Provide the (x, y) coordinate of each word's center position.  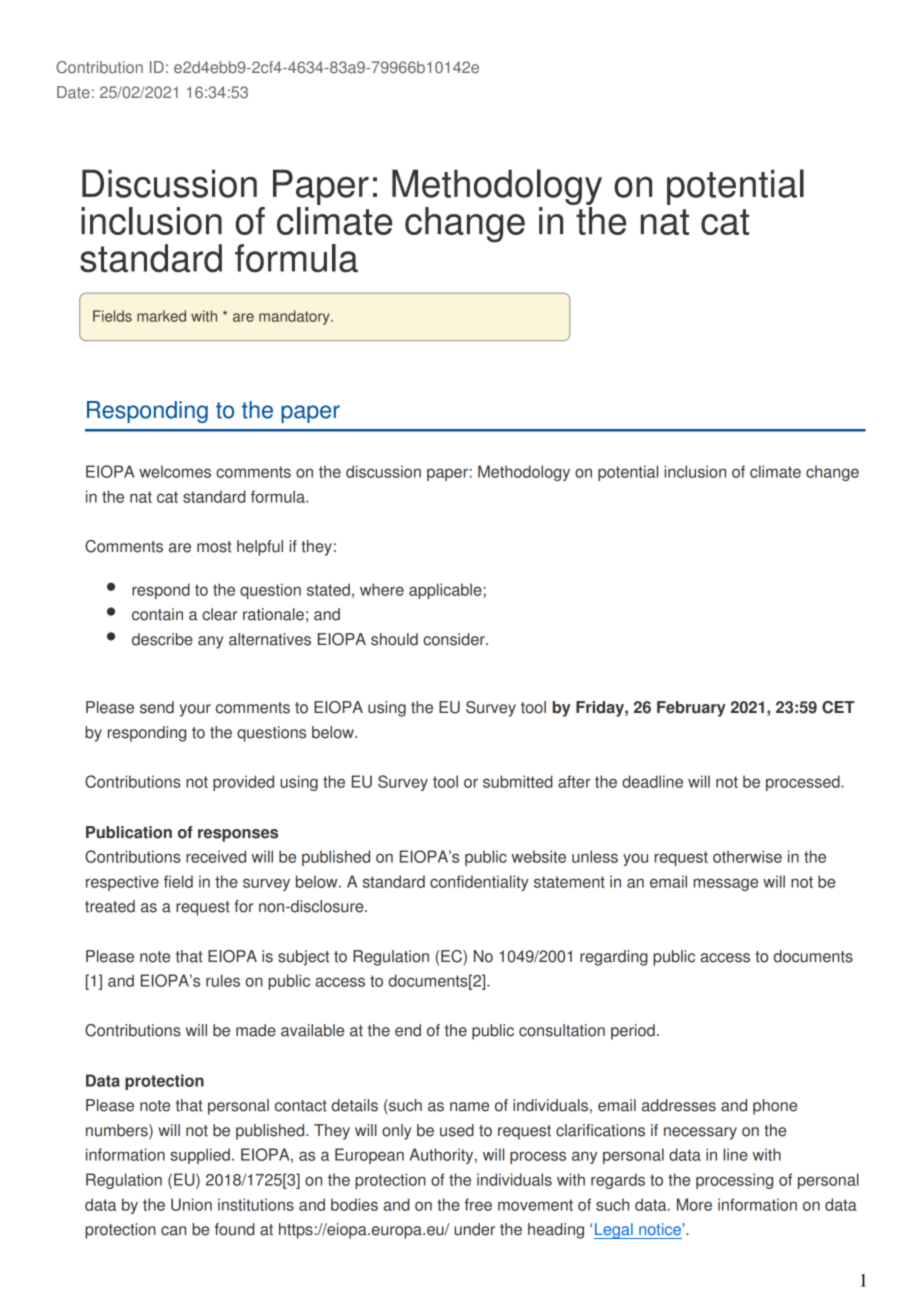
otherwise (747, 856)
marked (161, 316)
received (216, 856)
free (478, 1204)
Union (191, 1204)
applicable (445, 591)
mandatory (295, 317)
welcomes (175, 471)
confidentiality (479, 883)
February (691, 709)
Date (73, 92)
